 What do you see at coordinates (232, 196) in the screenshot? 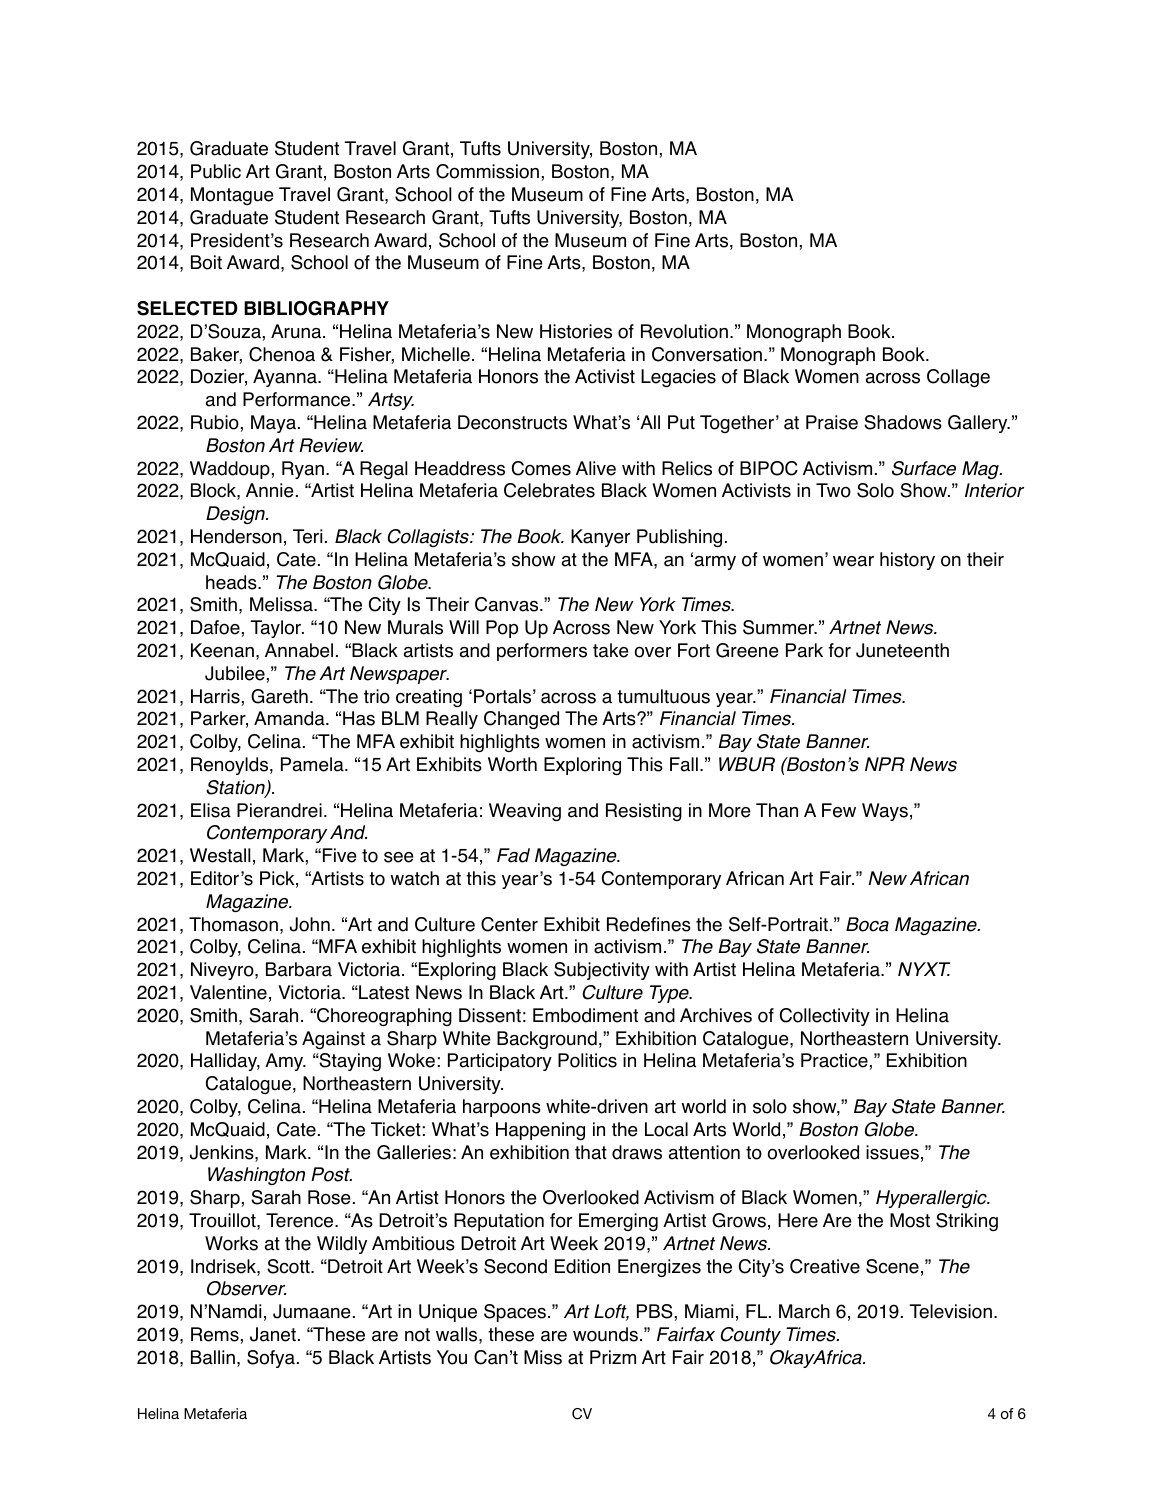
I see `Montague` at bounding box center [232, 196].
